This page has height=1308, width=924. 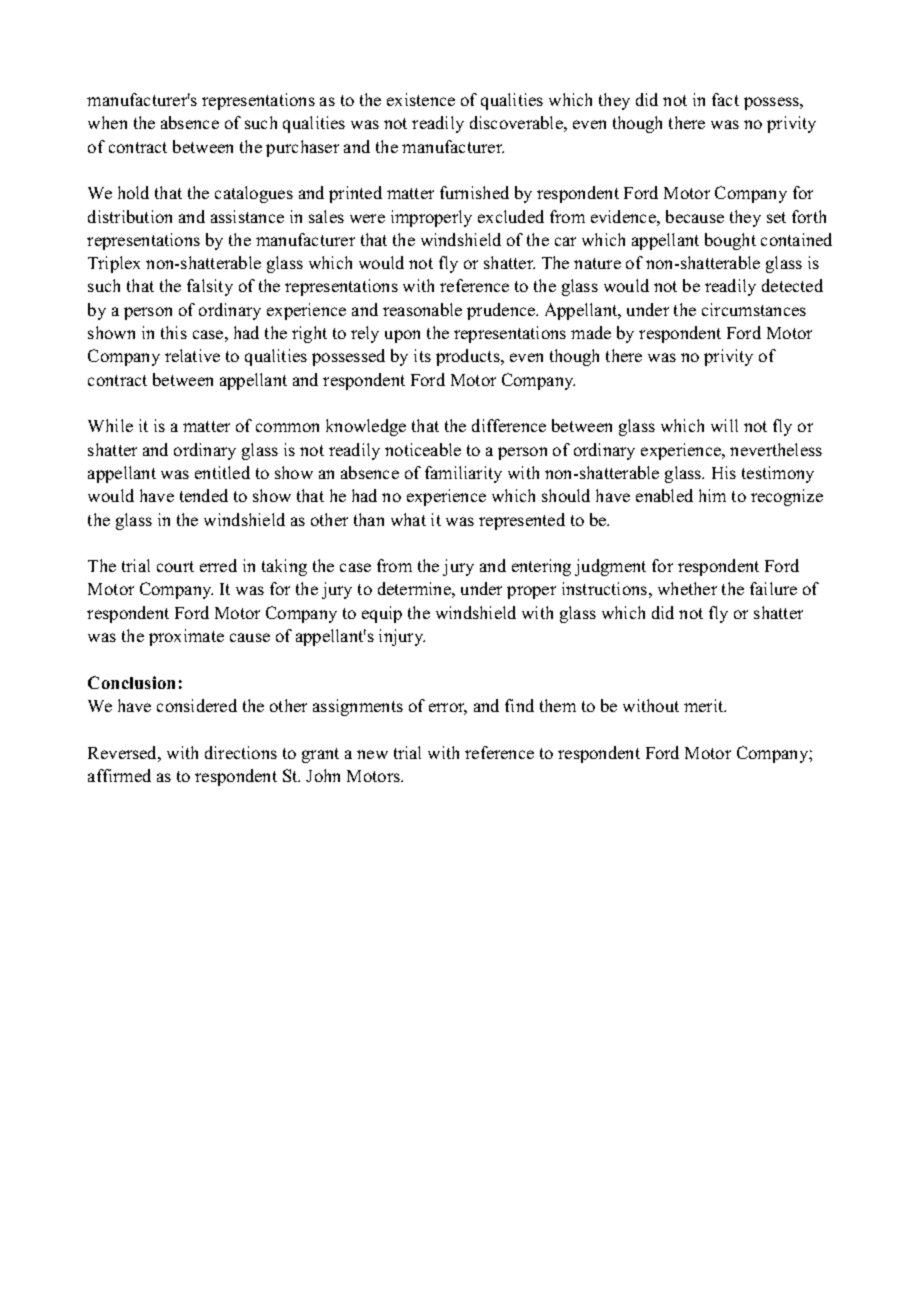 What do you see at coordinates (372, 754) in the page?
I see `new` at bounding box center [372, 754].
